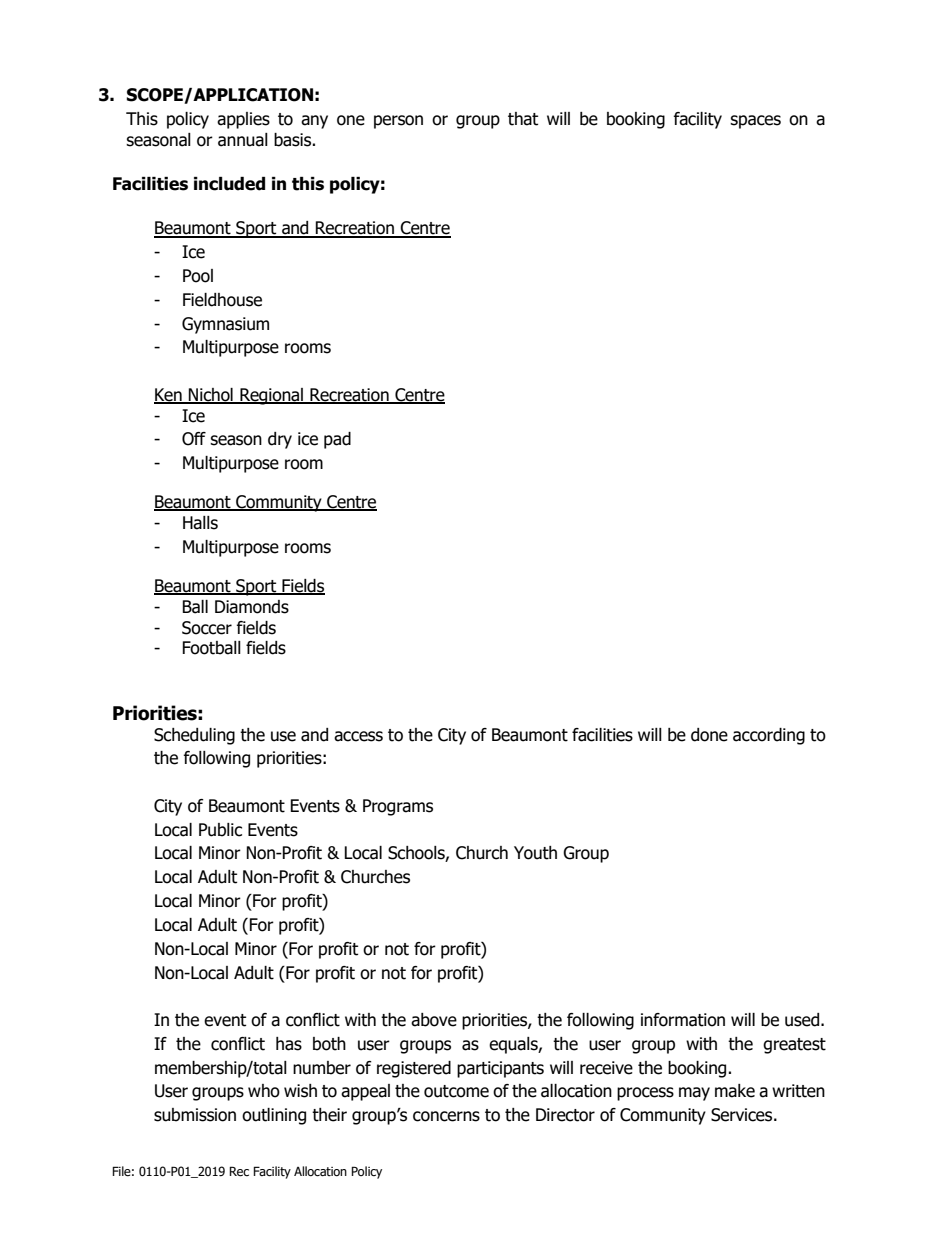  Describe the element at coordinates (264, 1091) in the screenshot. I see `who` at that location.
